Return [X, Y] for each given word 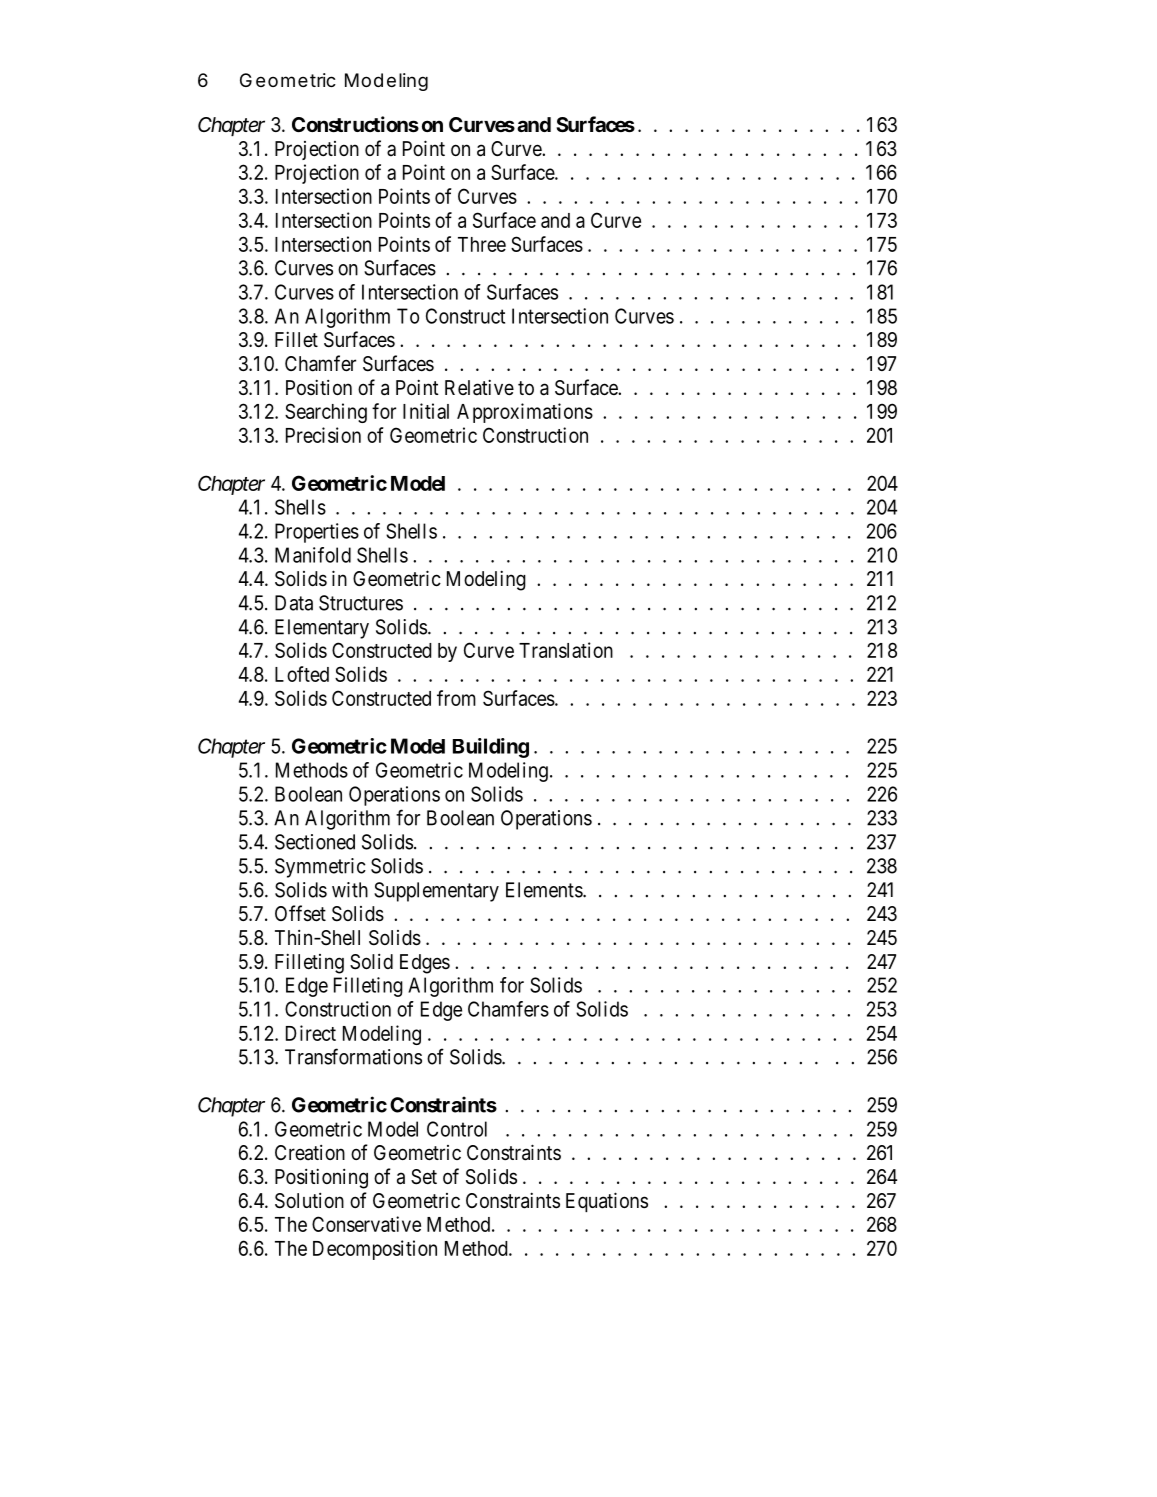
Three [482, 244]
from [456, 698]
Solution [309, 1201]
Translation [566, 650]
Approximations [525, 413]
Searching [326, 413]
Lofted [302, 674]
